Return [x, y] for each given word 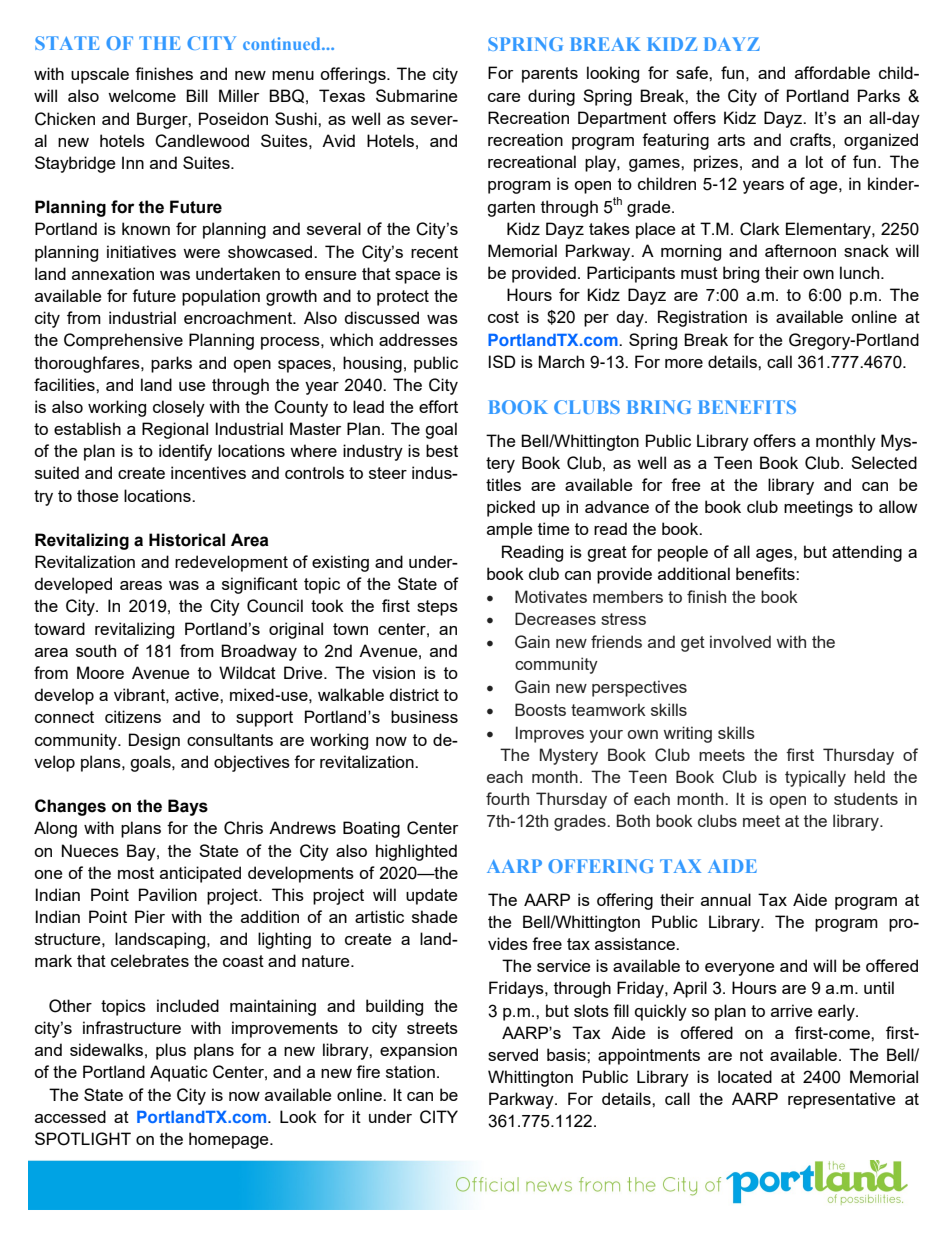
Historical [187, 540]
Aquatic [179, 1073]
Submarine [416, 95]
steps [437, 608]
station [410, 1071]
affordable [832, 72]
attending [867, 553]
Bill [197, 95]
